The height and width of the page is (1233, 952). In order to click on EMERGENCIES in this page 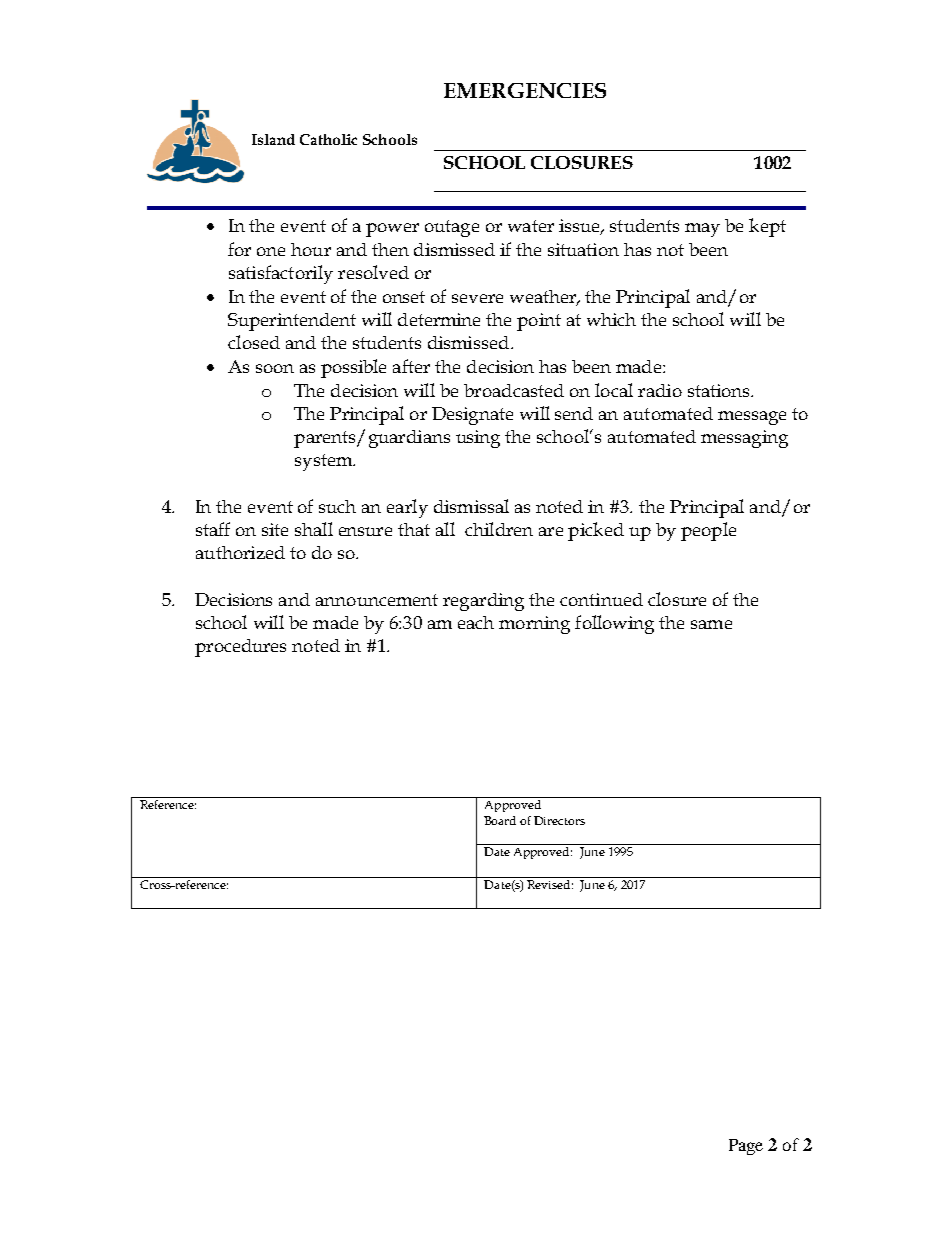, I will do `click(525, 90)`.
